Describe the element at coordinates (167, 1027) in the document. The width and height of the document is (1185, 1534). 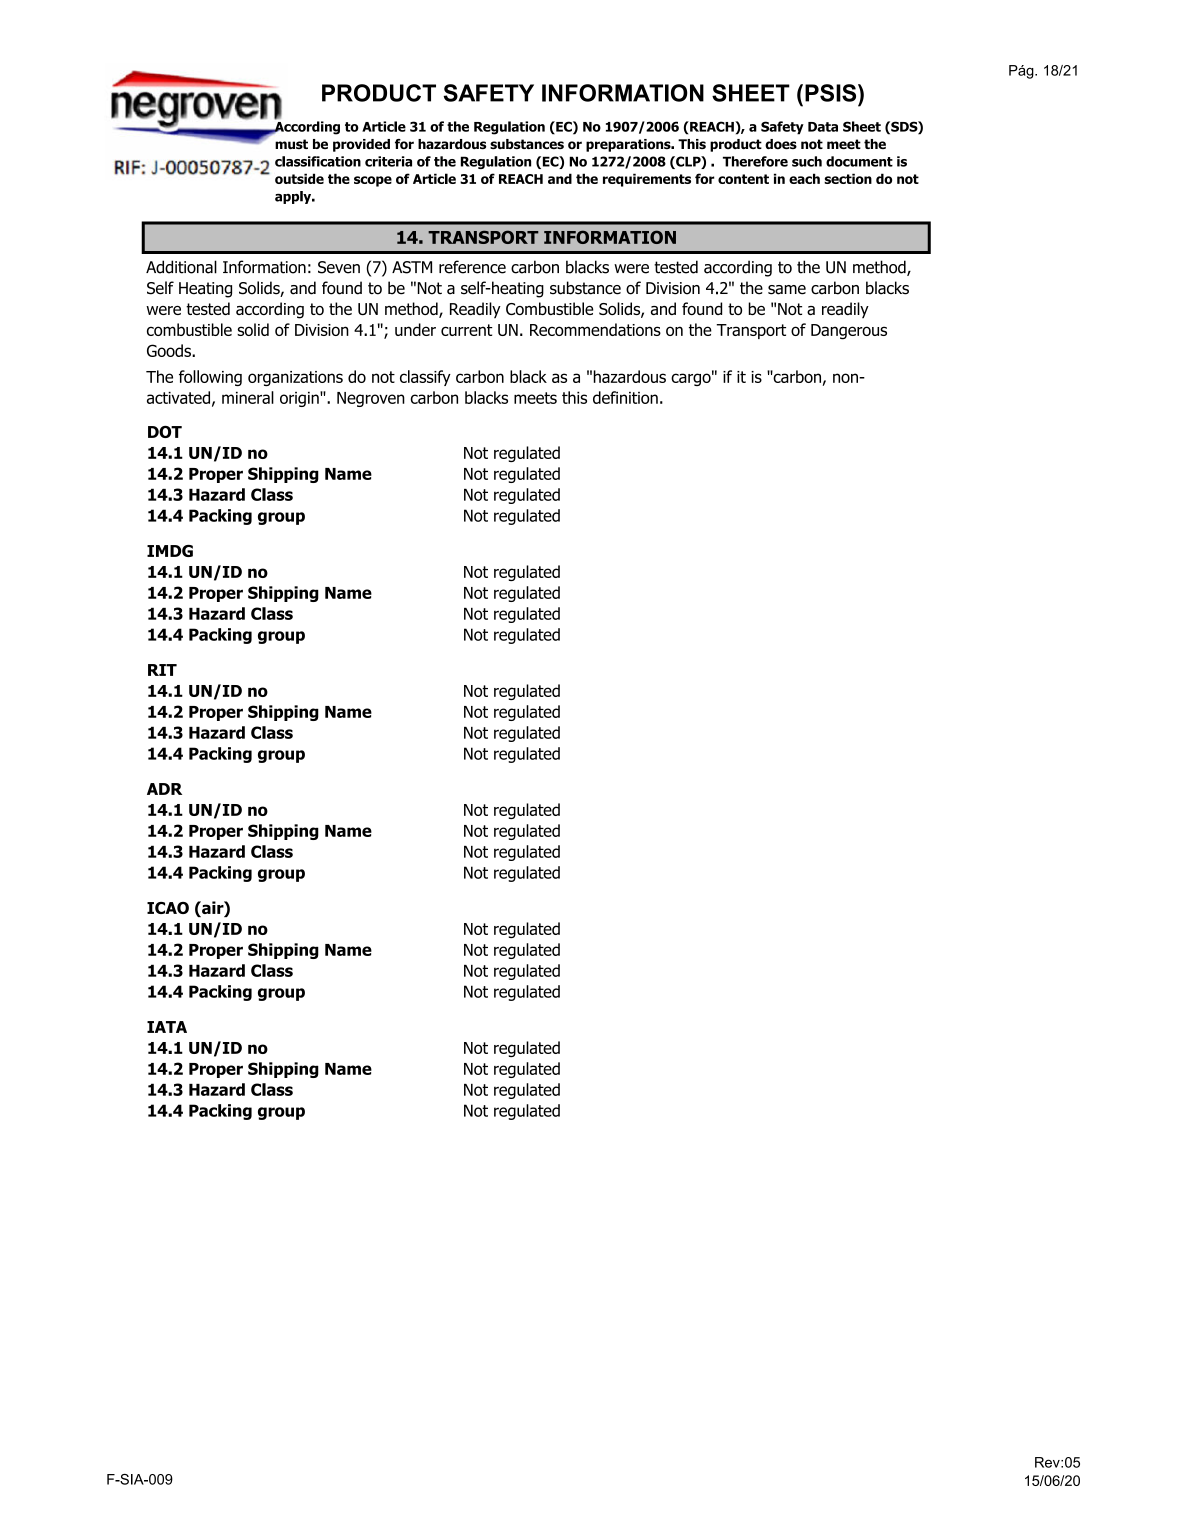
I see `IATA` at that location.
